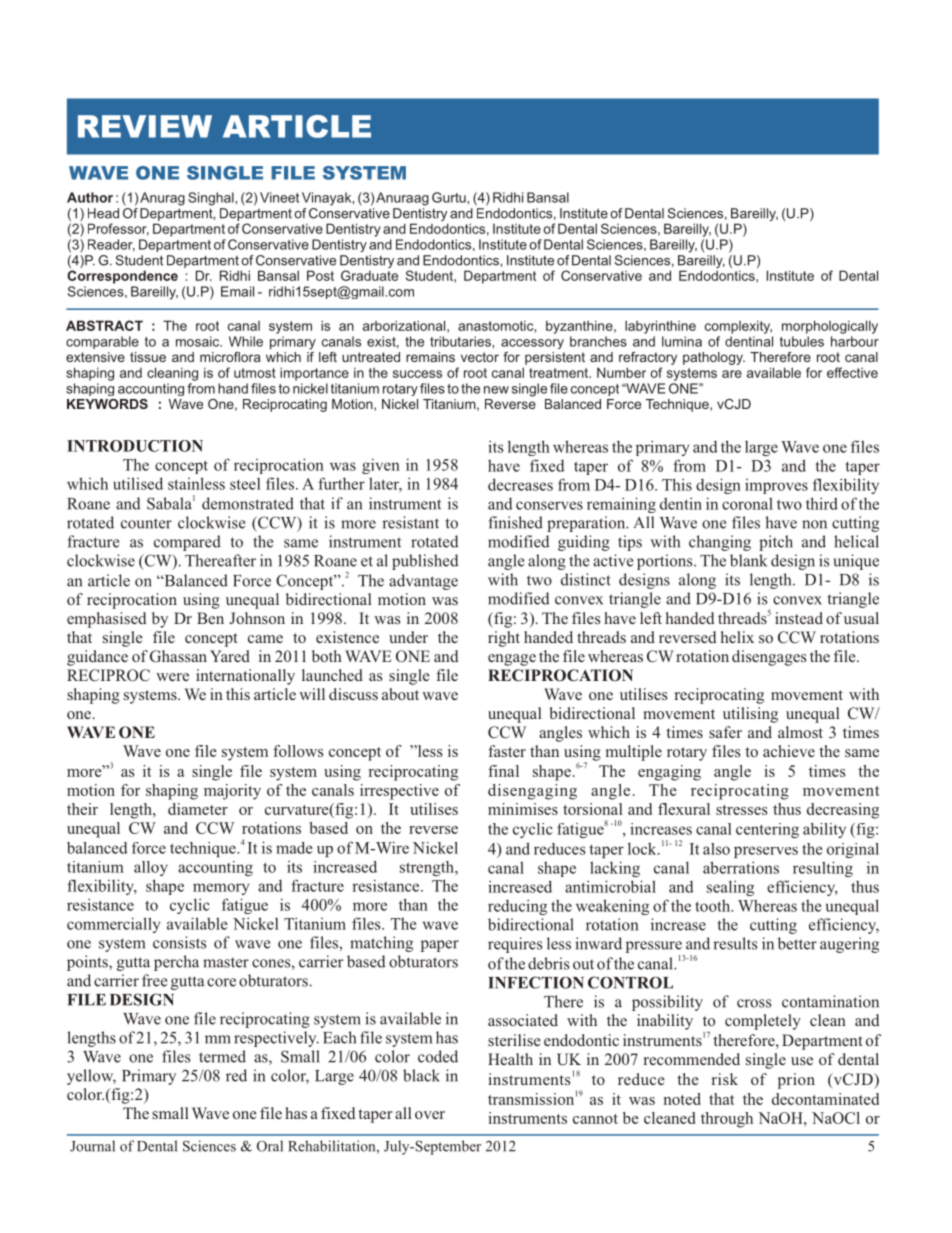 The width and height of the image is (952, 1233). What do you see at coordinates (503, 771) in the image?
I see `final` at bounding box center [503, 771].
